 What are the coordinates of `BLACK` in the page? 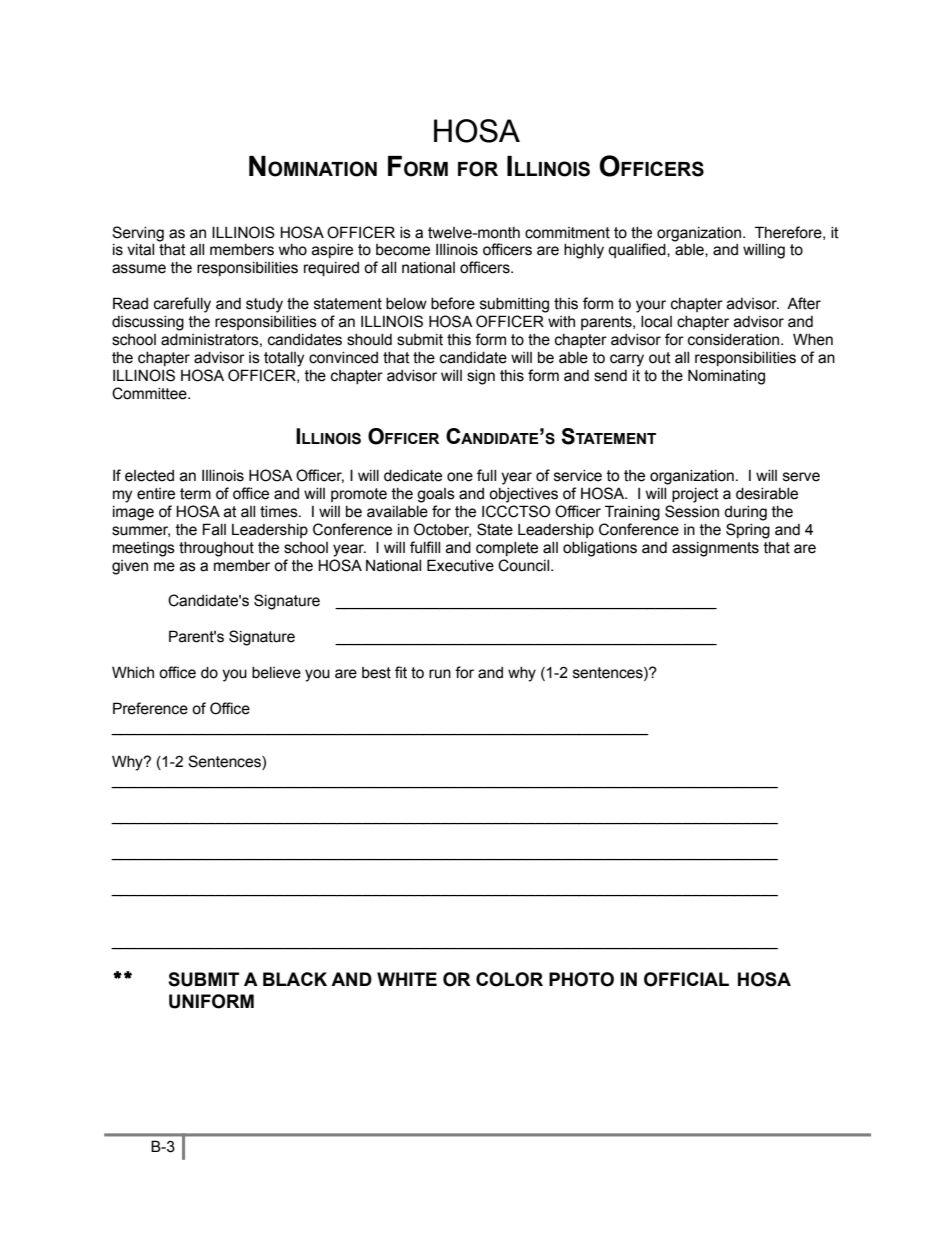 It's located at (295, 979).
